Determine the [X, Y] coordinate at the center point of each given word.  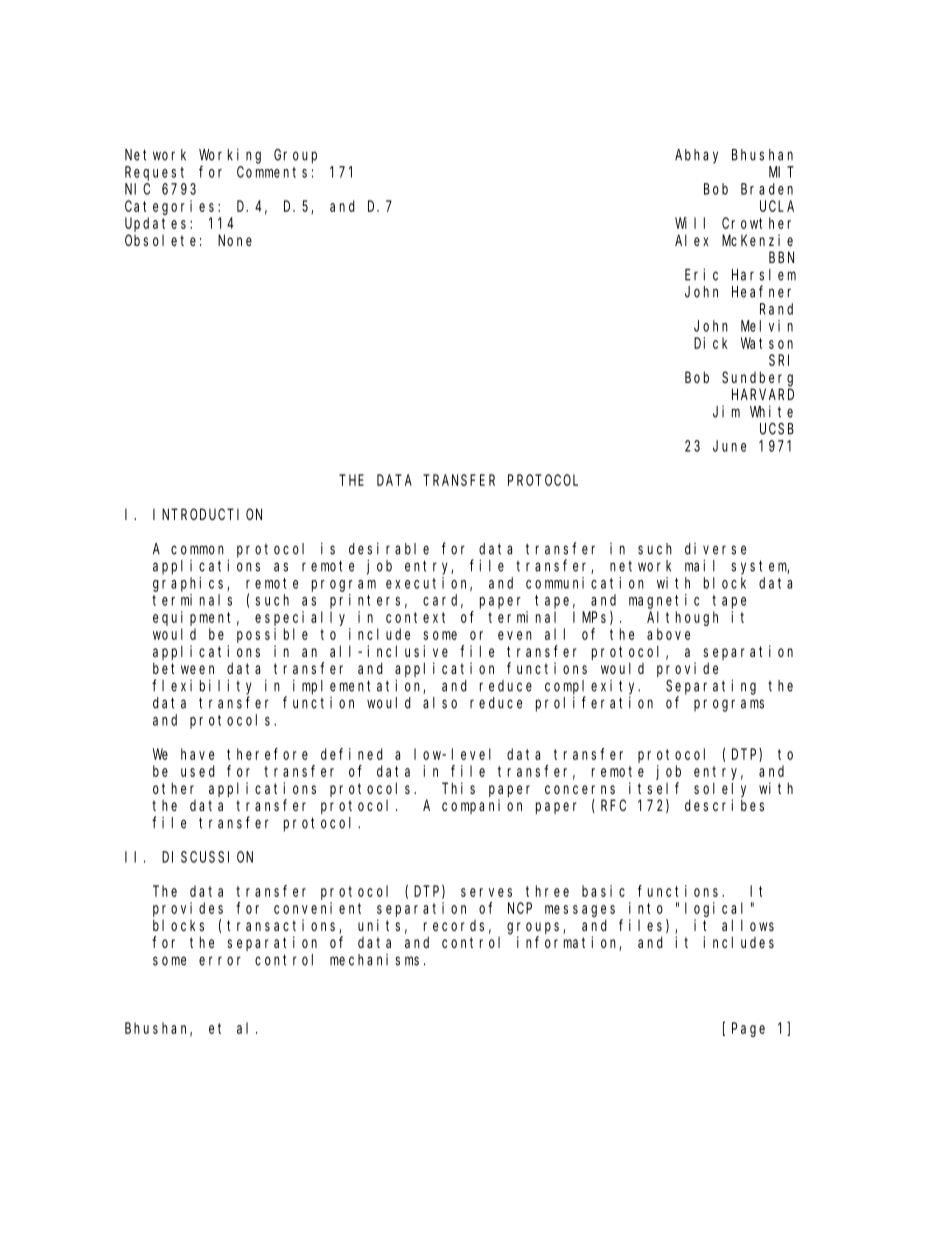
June [729, 446]
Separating [711, 687]
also [440, 703]
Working [230, 156]
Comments [272, 172]
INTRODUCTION [207, 514]
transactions [283, 926]
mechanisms [374, 960]
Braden [767, 189]
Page [748, 1030]
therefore [267, 754]
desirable [389, 548]
